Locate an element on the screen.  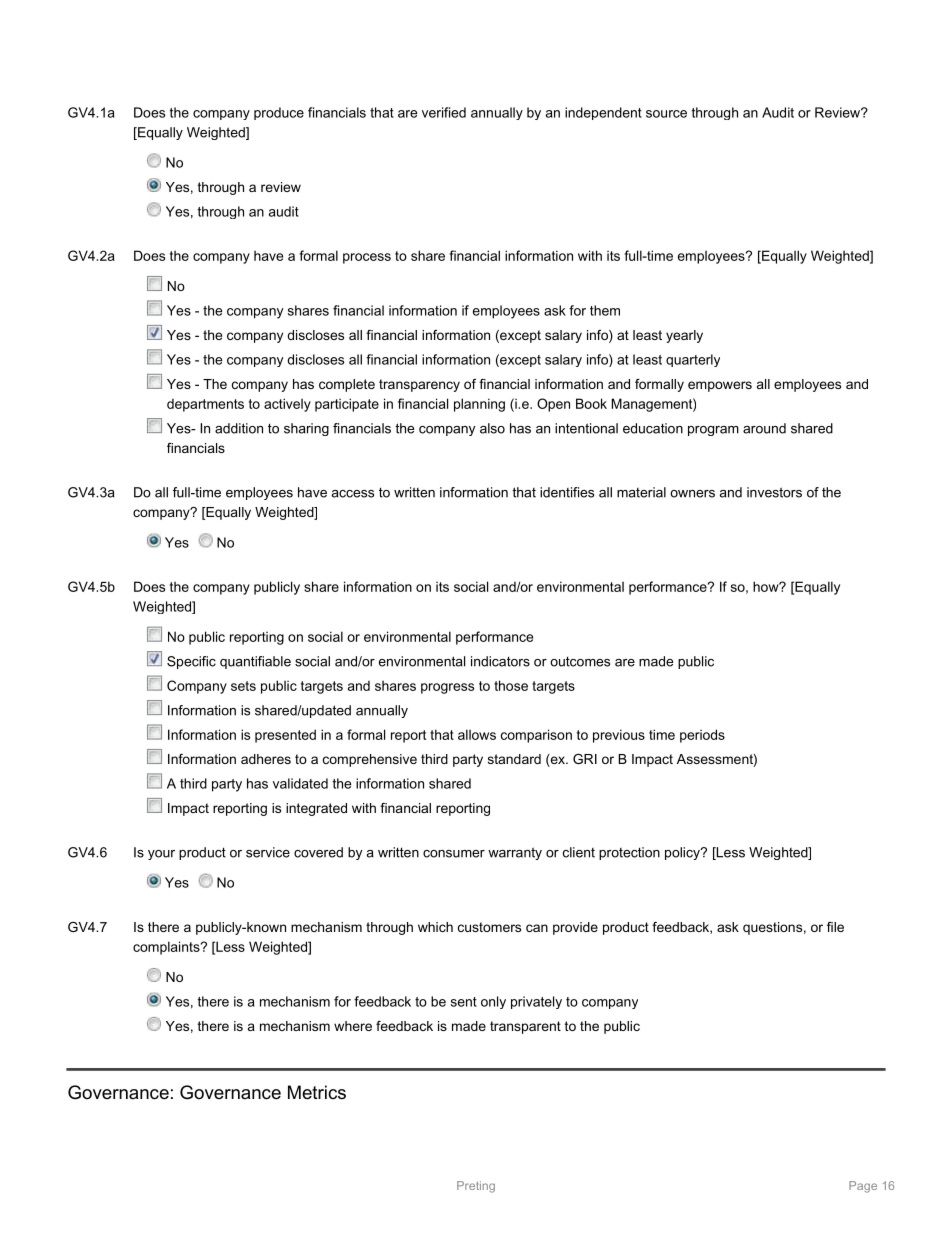
Page is located at coordinates (863, 1187).
